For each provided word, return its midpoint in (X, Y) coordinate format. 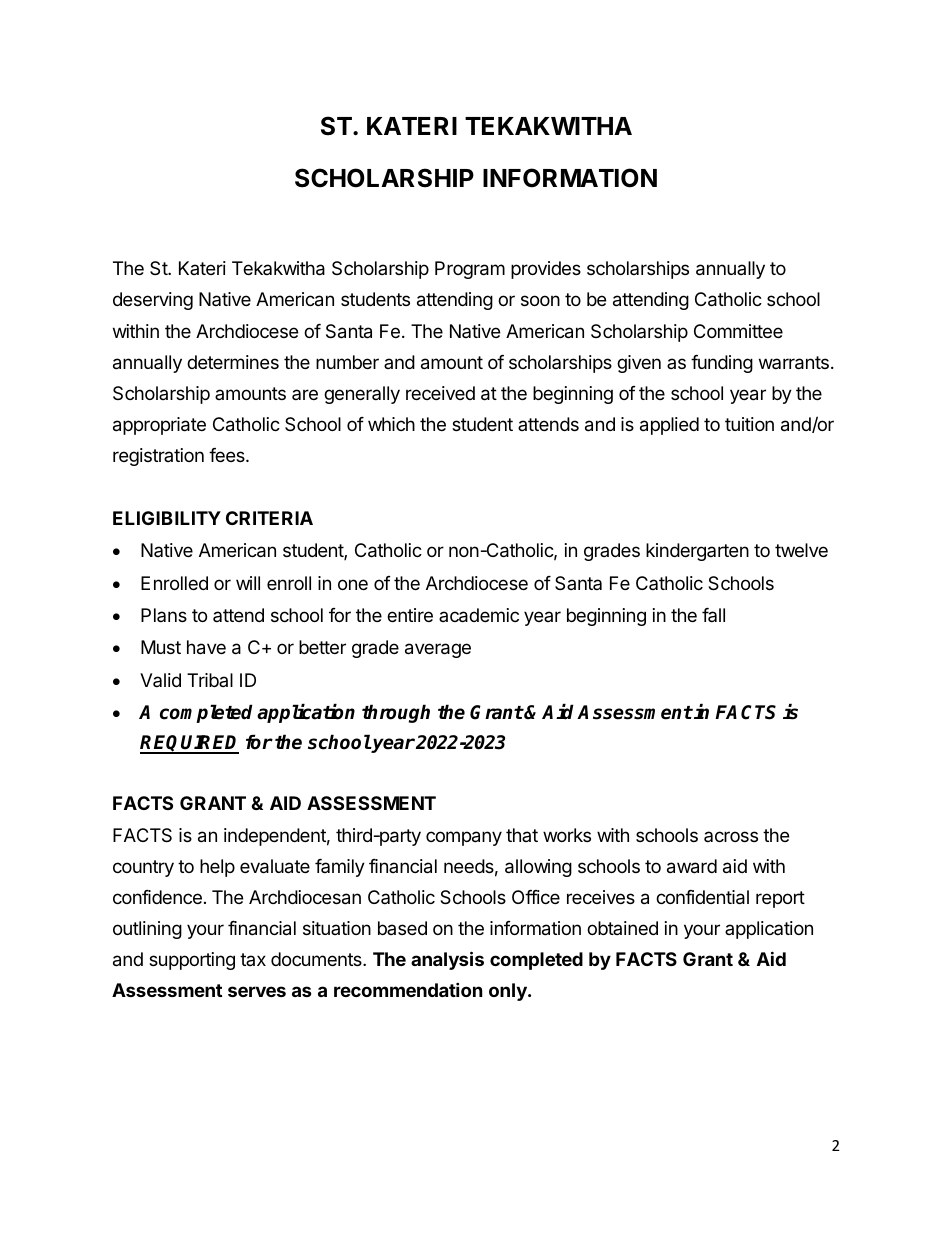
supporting (192, 961)
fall (713, 615)
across (731, 836)
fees (228, 455)
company (464, 838)
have (206, 647)
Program (470, 270)
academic (479, 615)
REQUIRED (189, 744)
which (391, 424)
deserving (153, 301)
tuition (749, 424)
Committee (738, 331)
